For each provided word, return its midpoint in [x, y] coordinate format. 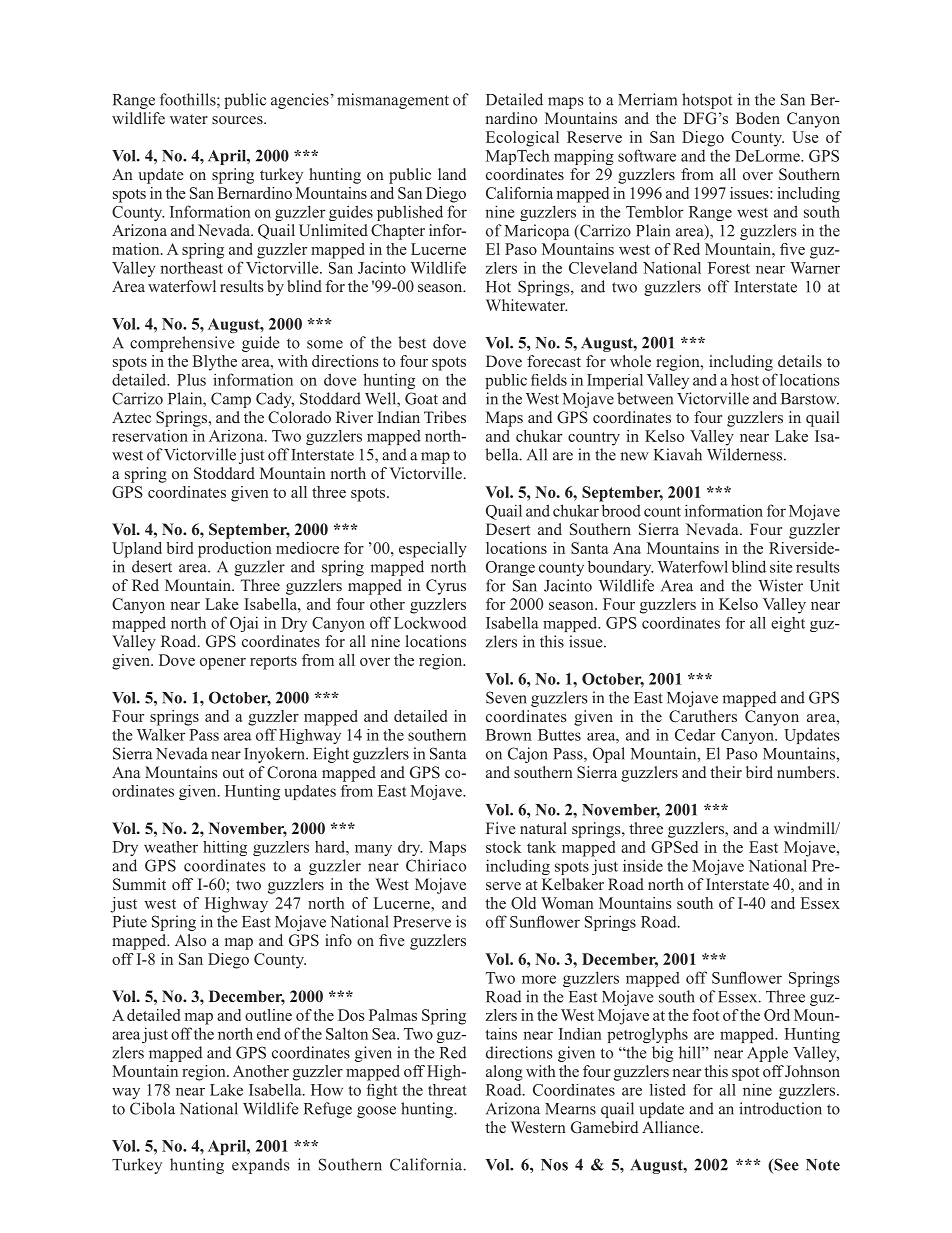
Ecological [522, 139]
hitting [225, 848]
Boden [758, 118]
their [726, 772]
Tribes [445, 417]
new [634, 456]
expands [261, 1166]
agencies [300, 101]
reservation [150, 436]
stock [503, 847]
